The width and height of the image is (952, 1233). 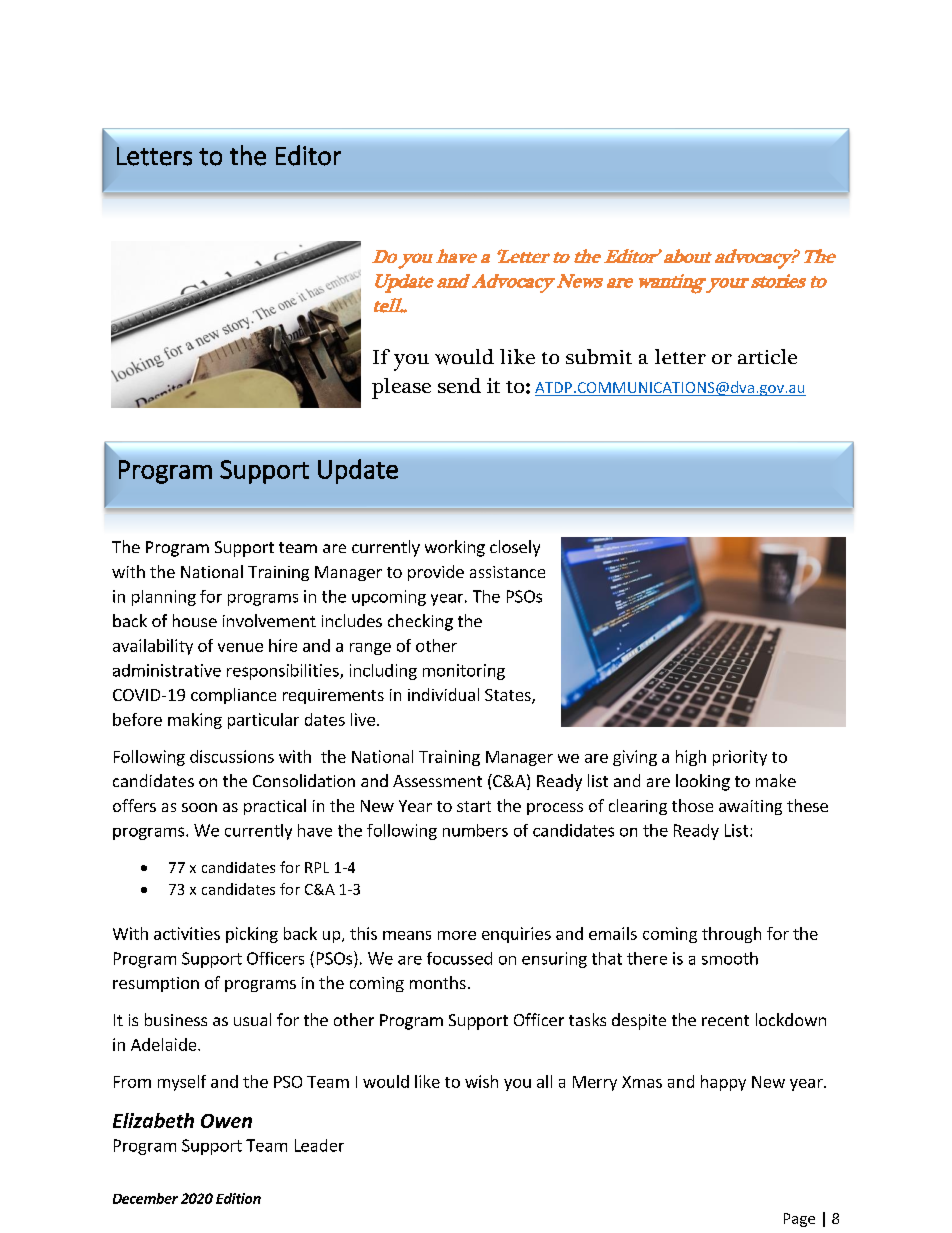 I want to click on priority, so click(x=740, y=758).
